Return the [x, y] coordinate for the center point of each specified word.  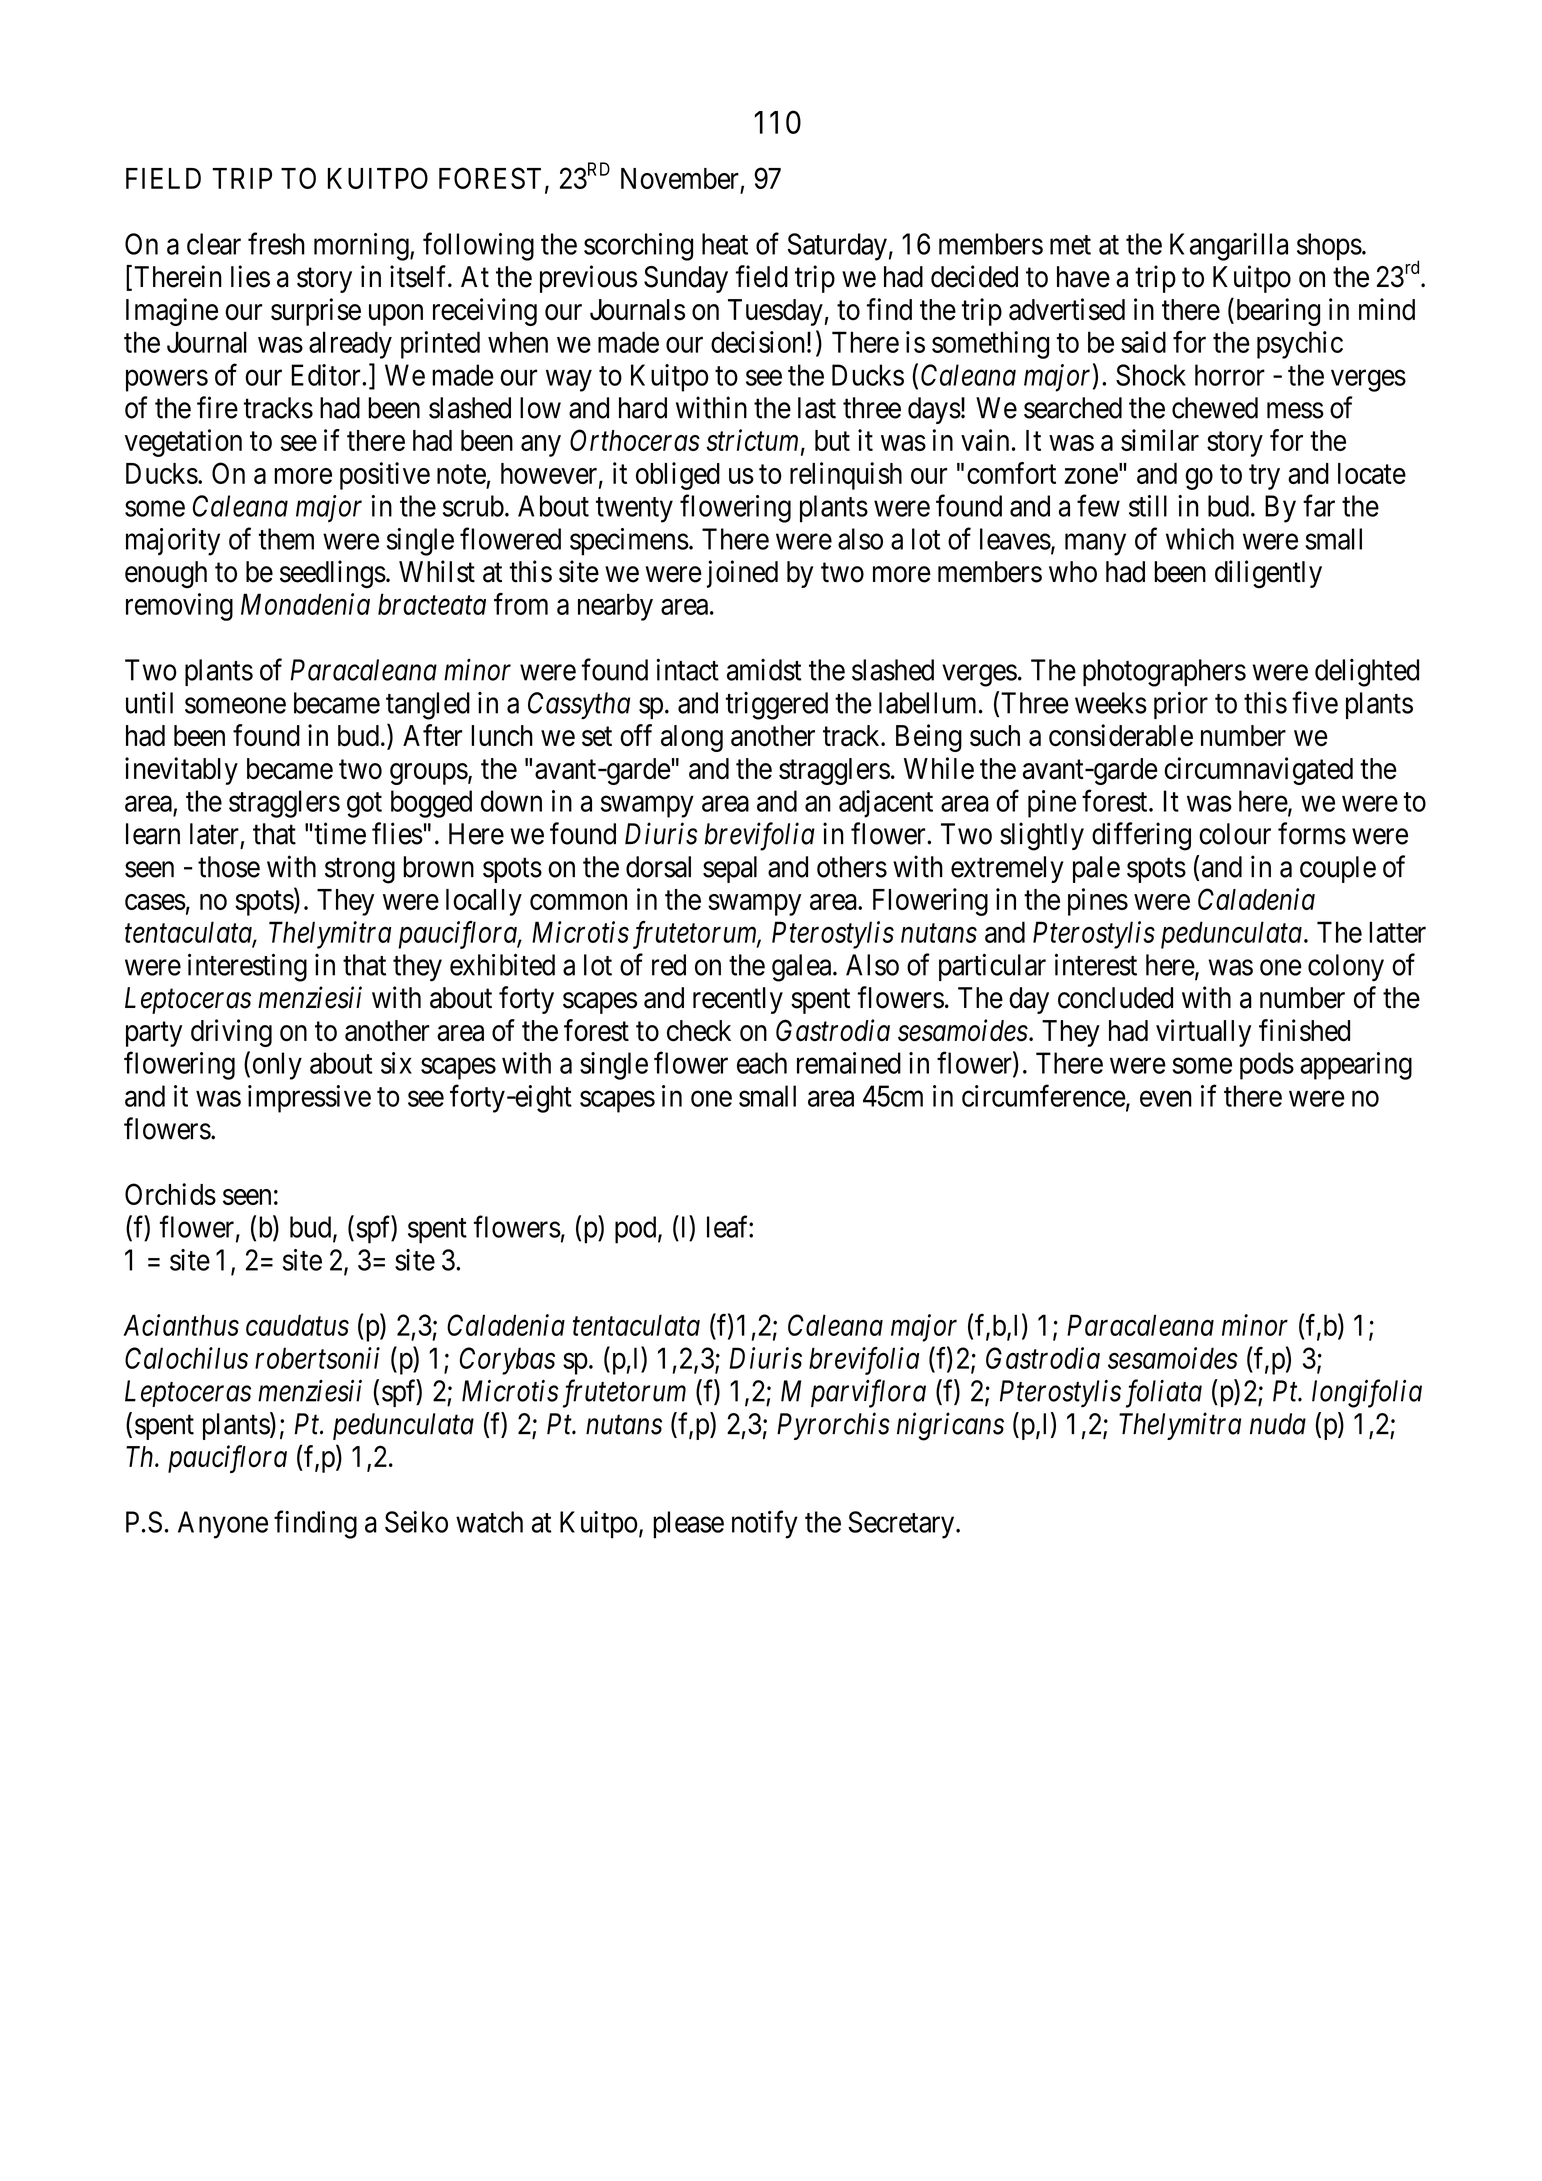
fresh [276, 243]
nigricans [950, 1427]
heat [725, 244]
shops [1329, 247]
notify [765, 1524]
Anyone [223, 1525]
